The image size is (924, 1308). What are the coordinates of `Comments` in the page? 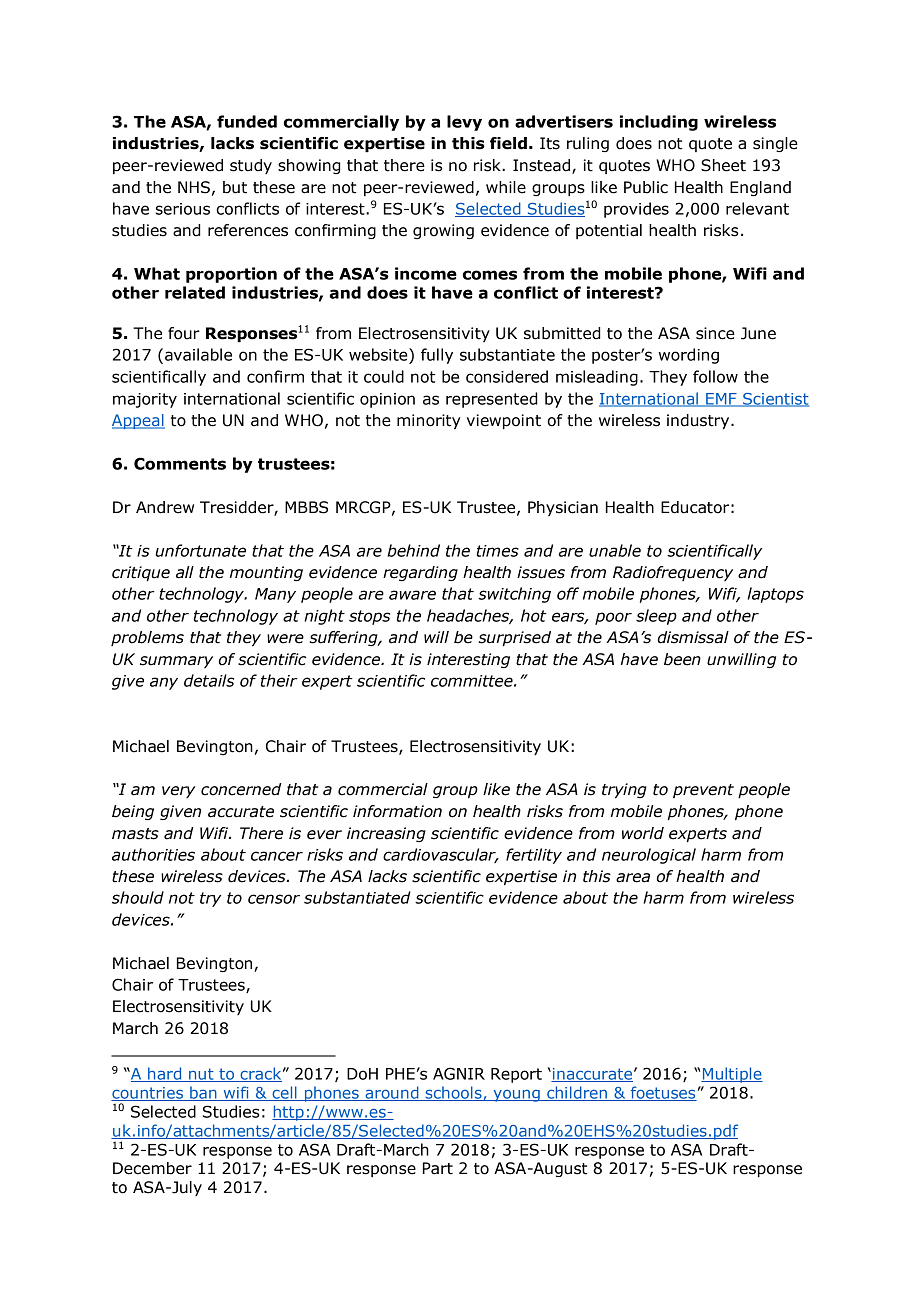 It's located at (180, 463).
